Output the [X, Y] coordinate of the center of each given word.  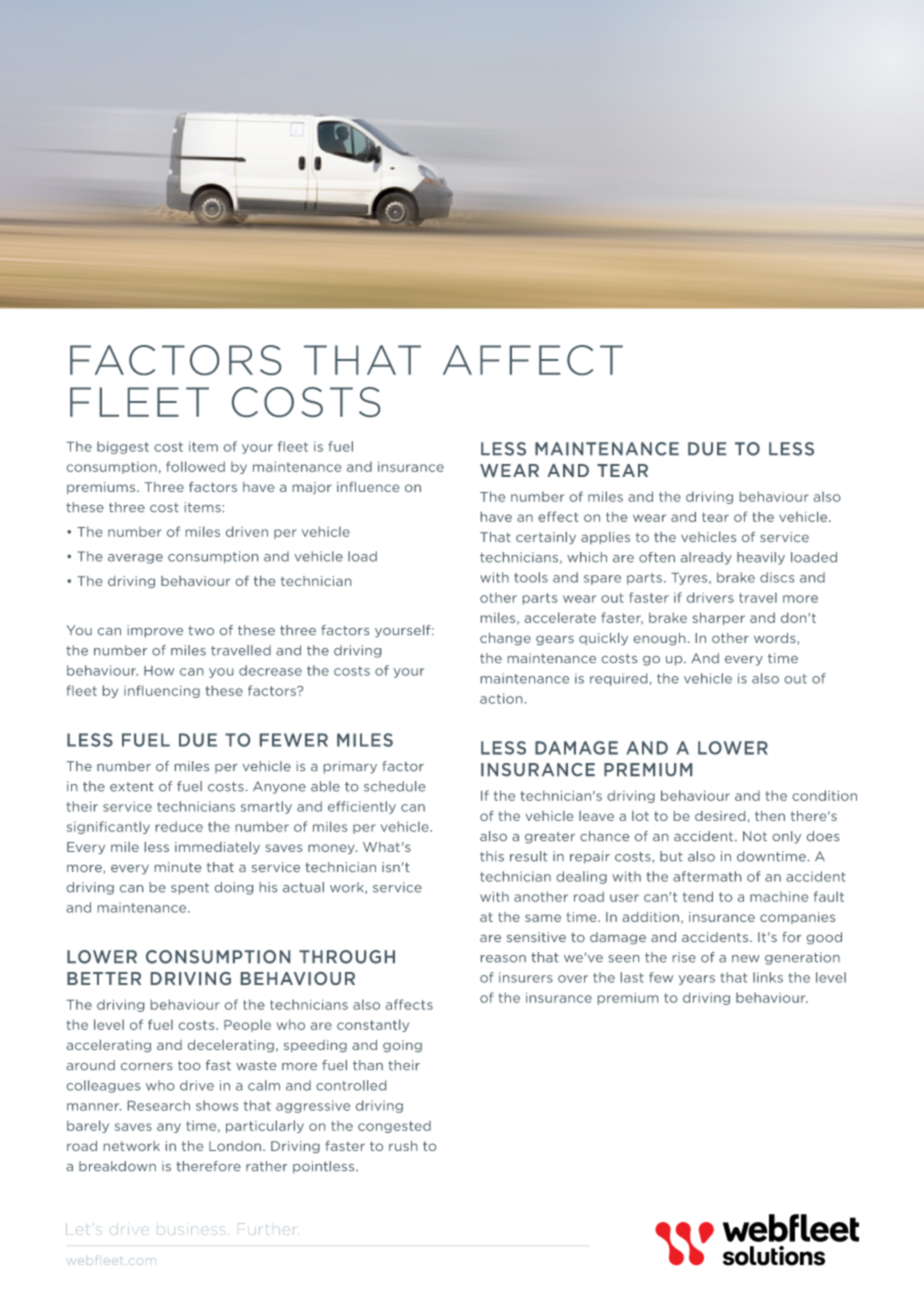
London [235, 1146]
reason [503, 959]
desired [720, 816]
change [505, 639]
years [697, 980]
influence [368, 487]
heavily [761, 558]
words [776, 639]
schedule [394, 786]
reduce [179, 826]
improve [155, 631]
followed [195, 466]
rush [403, 1146]
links [768, 977]
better [104, 978]
